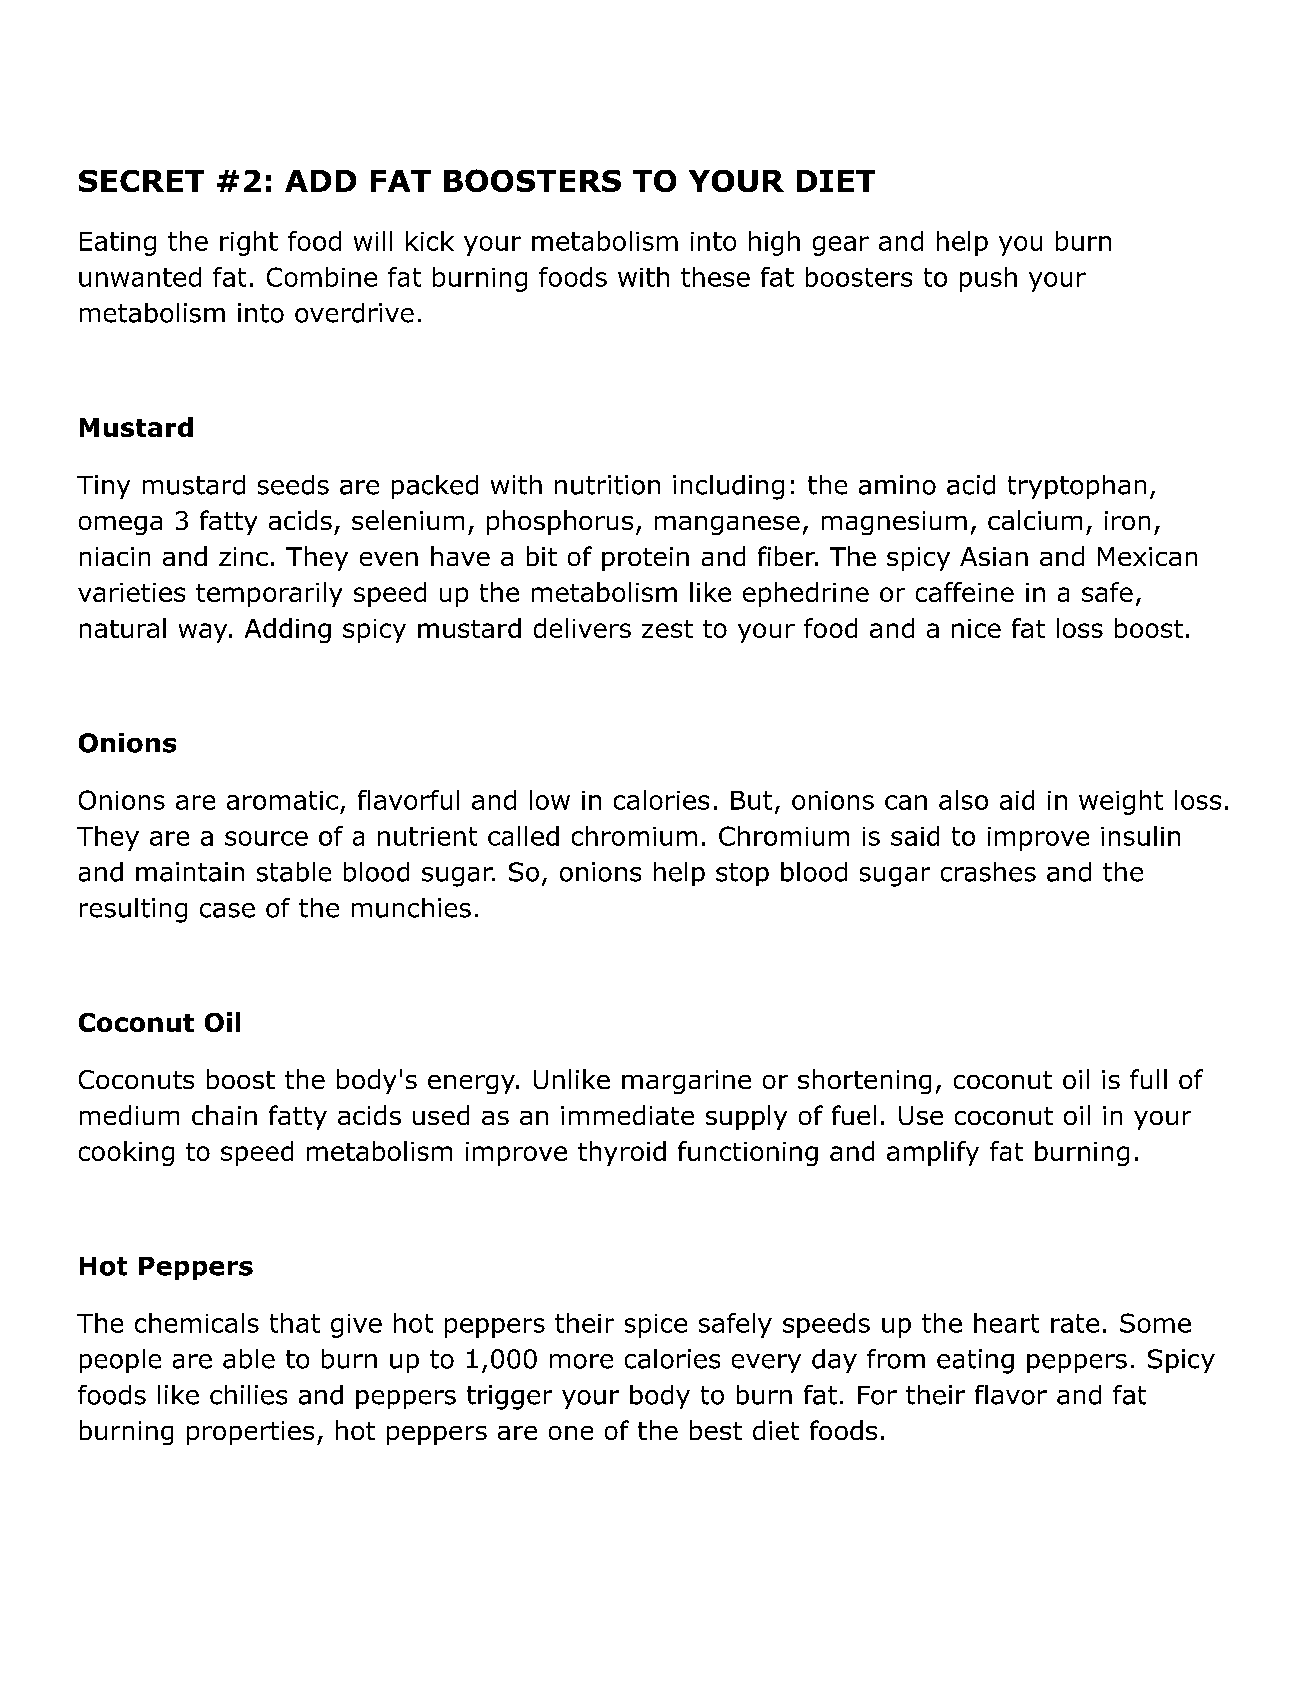  What do you see at coordinates (581, 1361) in the screenshot?
I see `more` at bounding box center [581, 1361].
